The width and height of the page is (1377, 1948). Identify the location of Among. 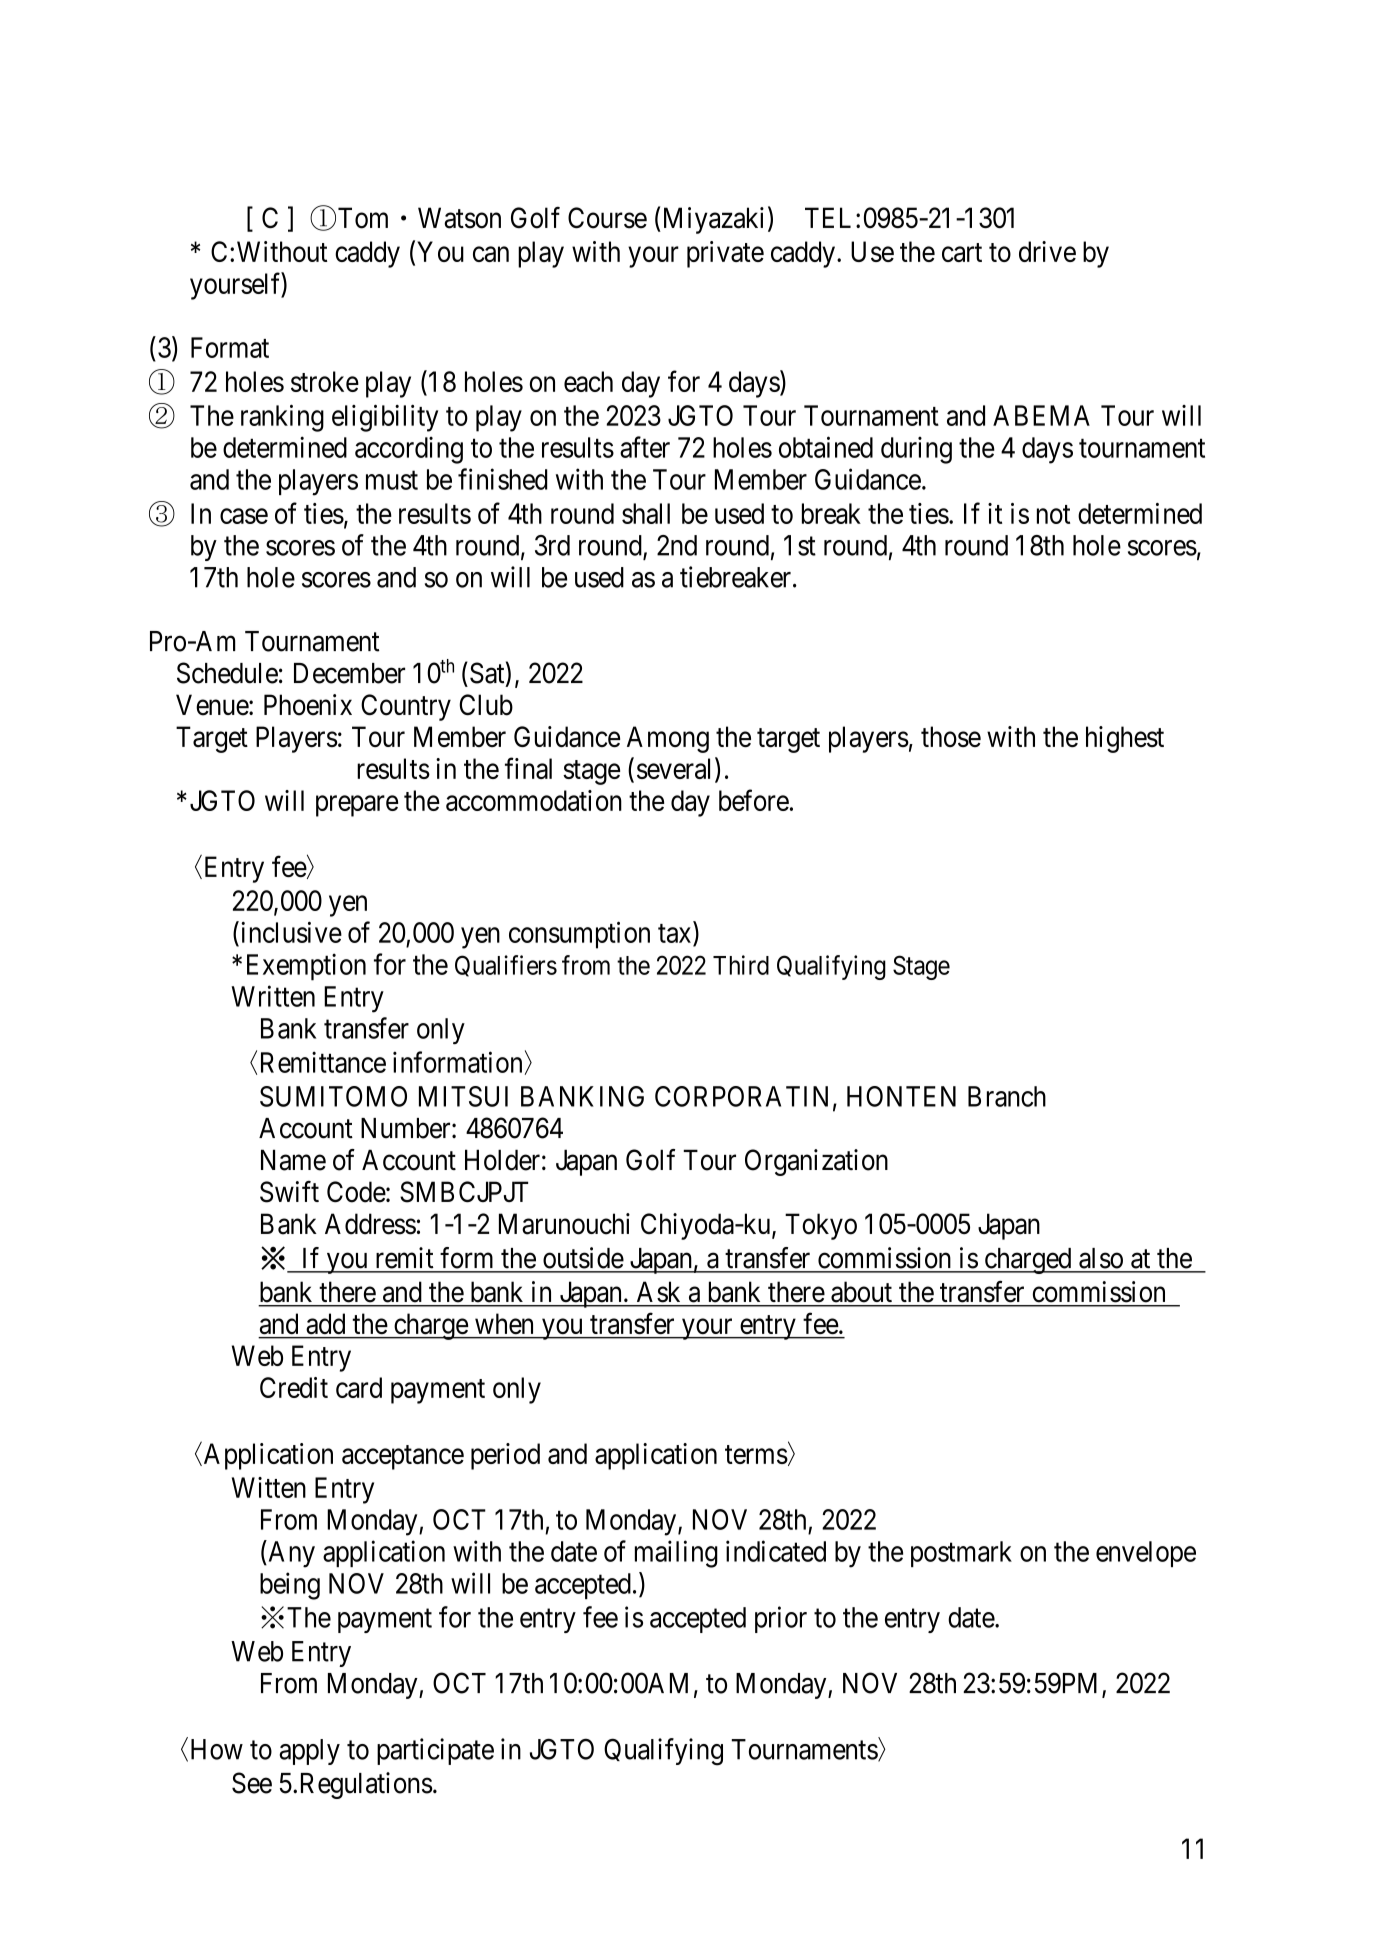
(668, 739).
